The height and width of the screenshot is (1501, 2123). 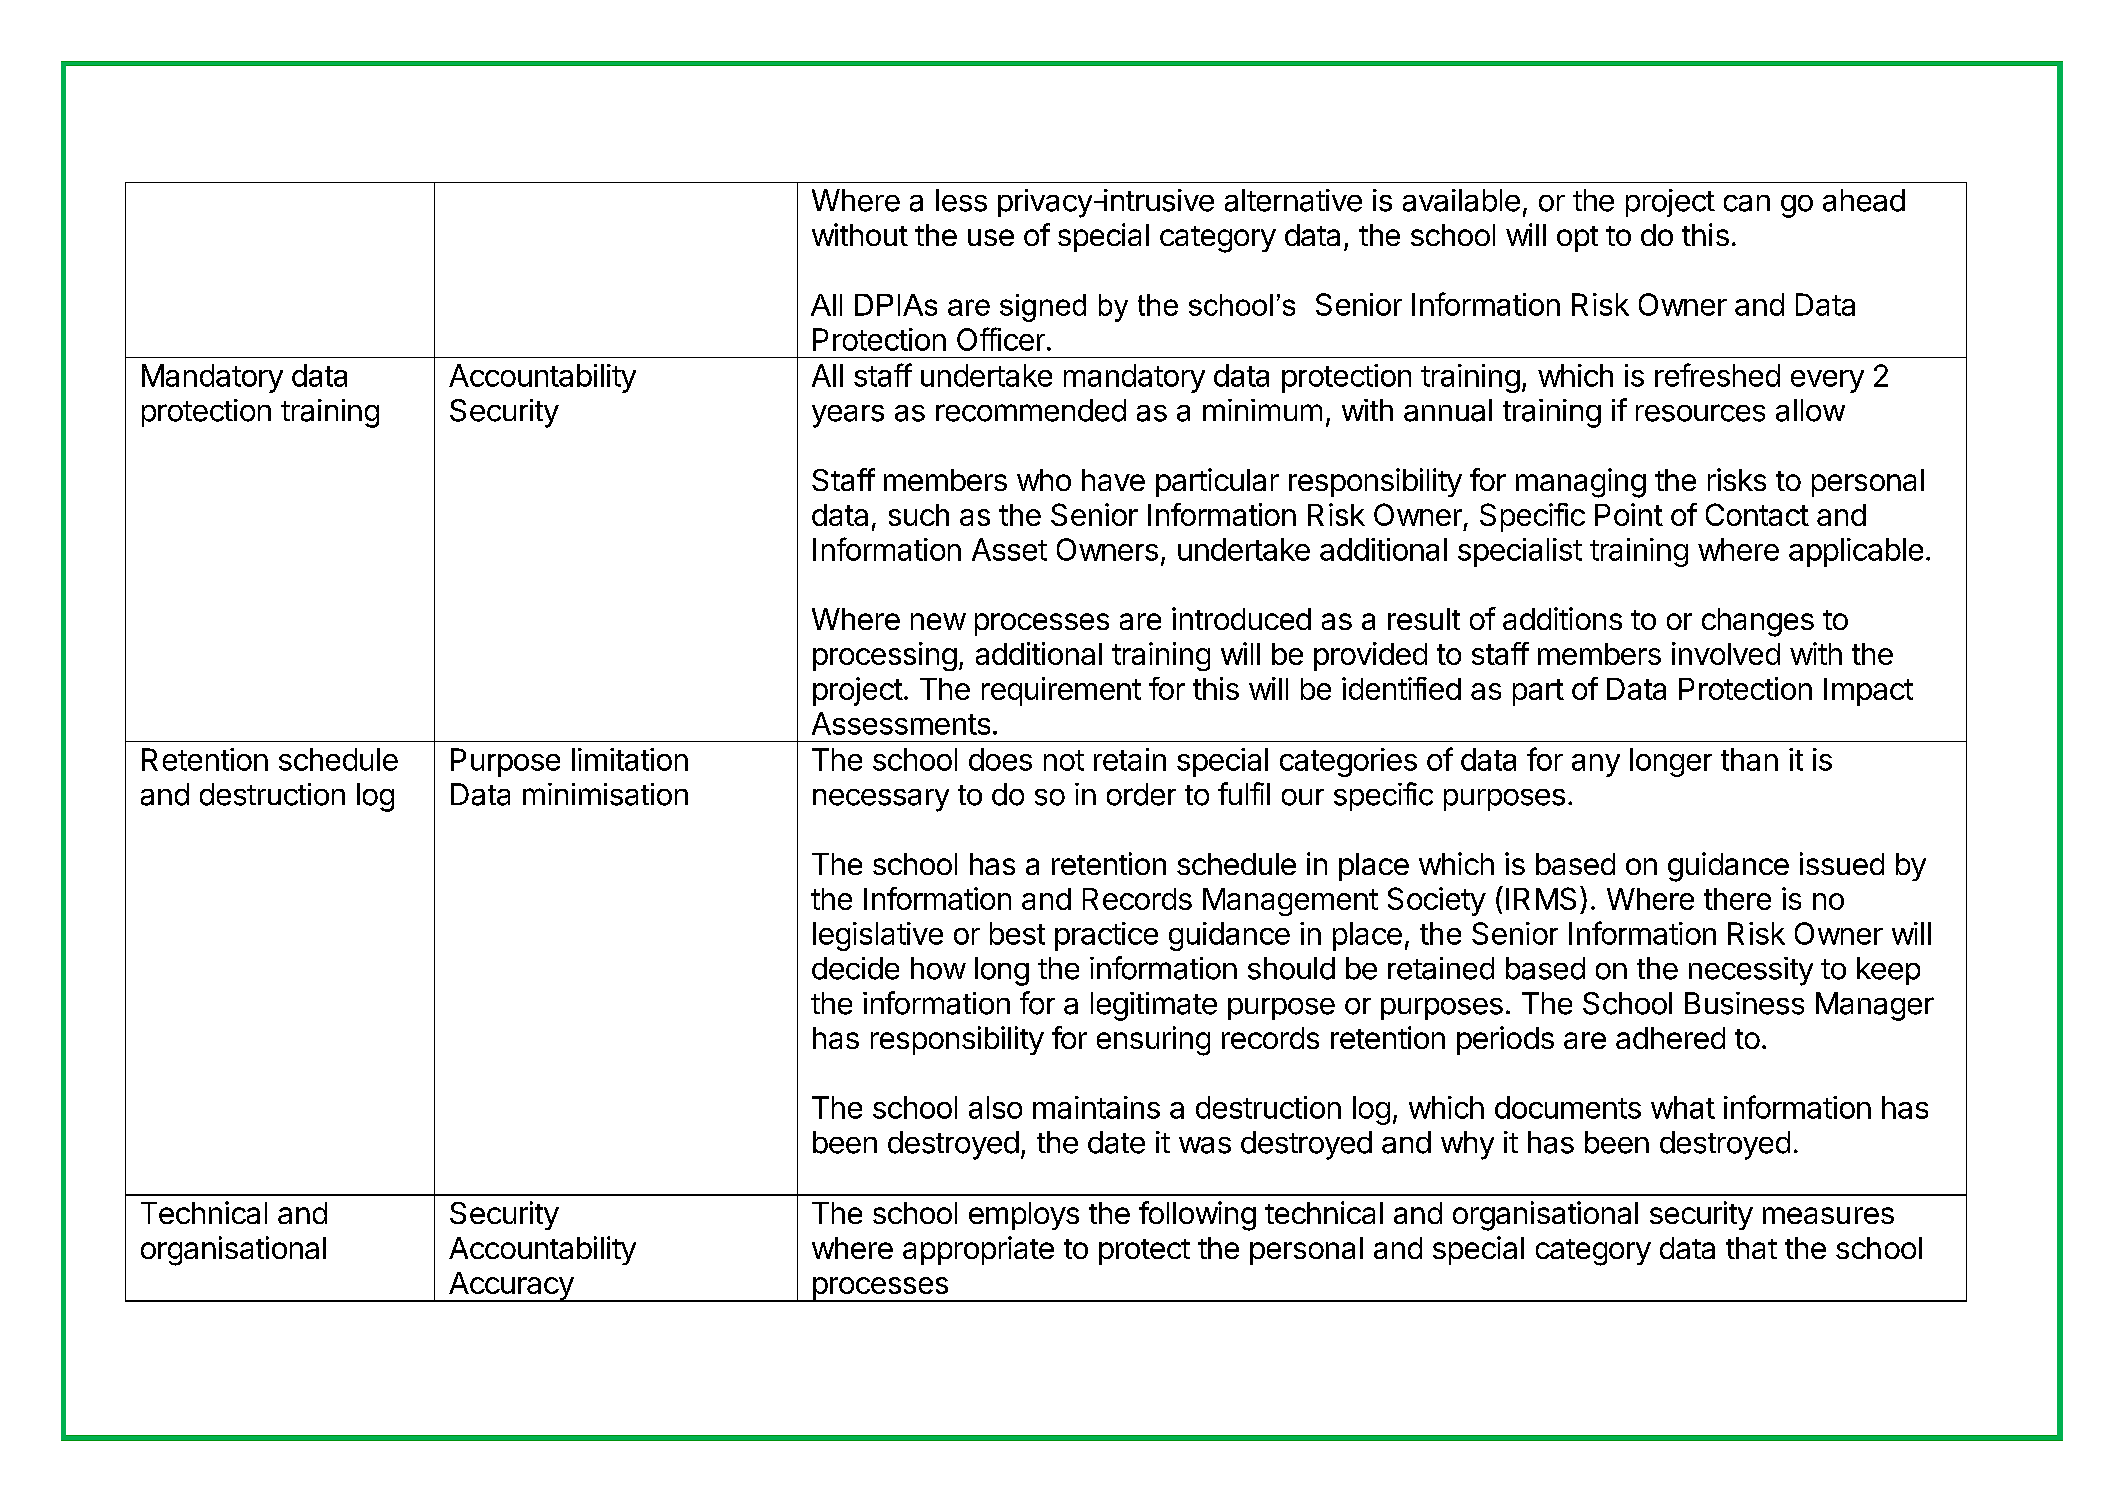 What do you see at coordinates (961, 200) in the screenshot?
I see `less` at bounding box center [961, 200].
